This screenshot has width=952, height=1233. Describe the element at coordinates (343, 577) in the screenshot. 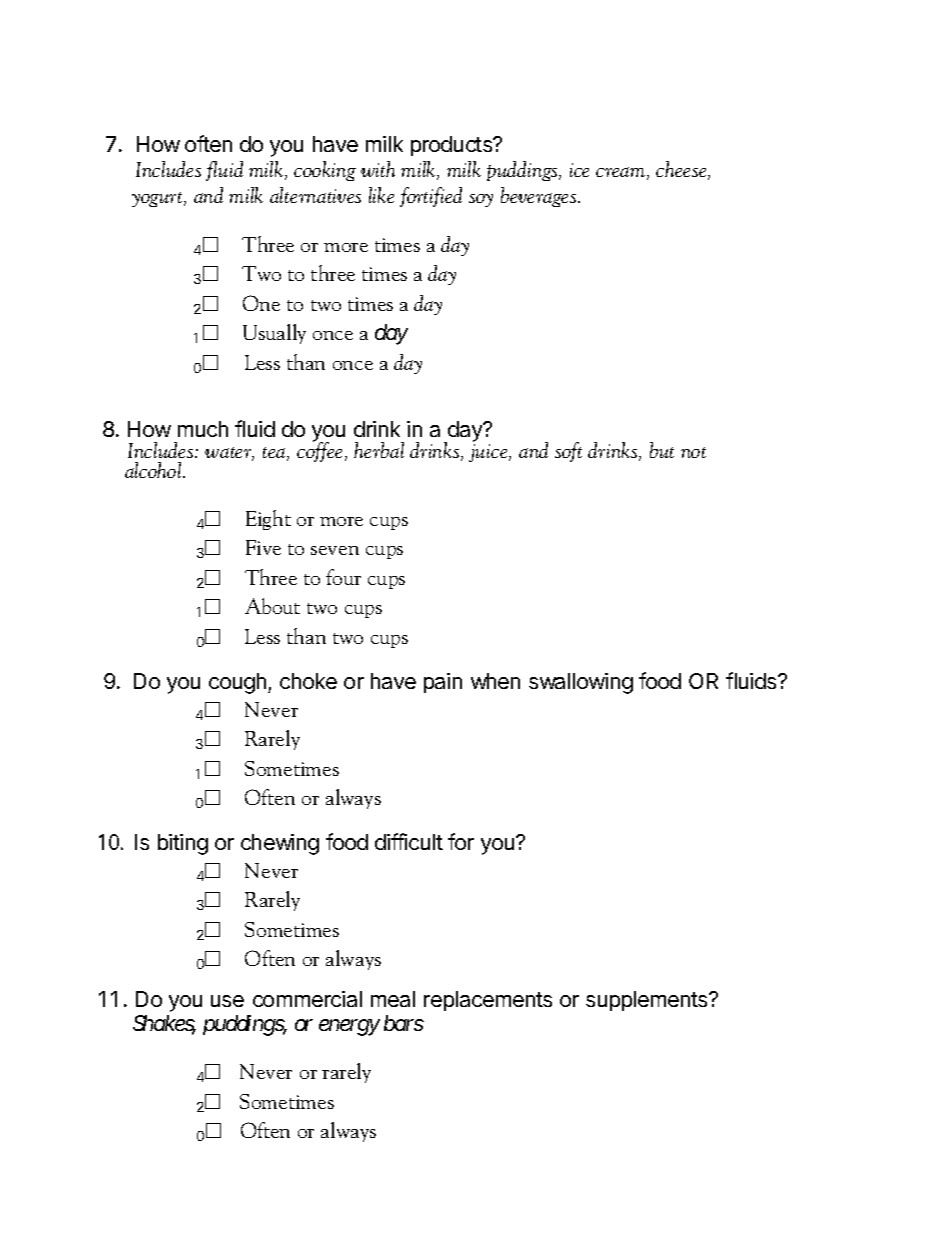

I see `four` at that location.
